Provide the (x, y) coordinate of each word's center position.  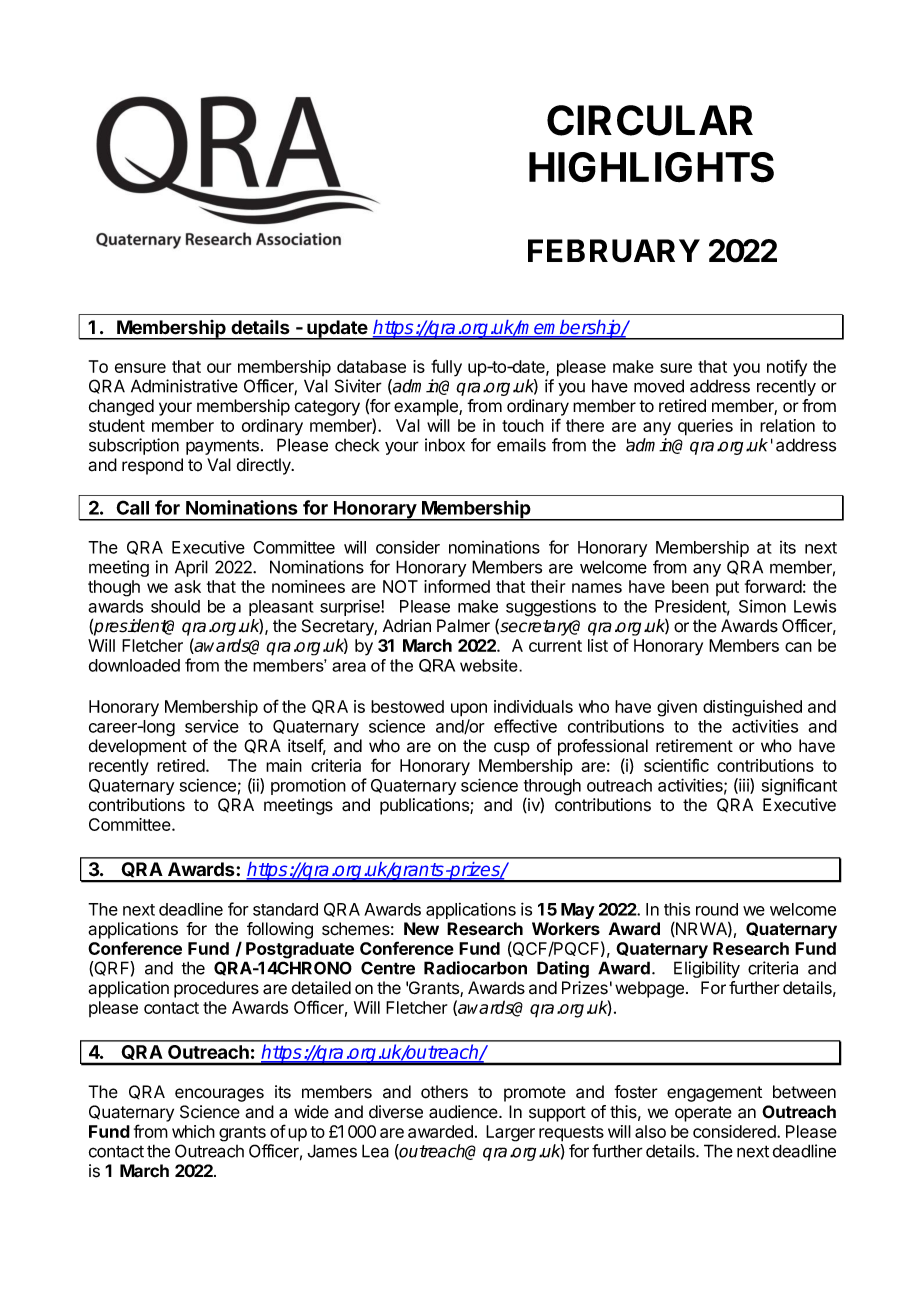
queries (705, 427)
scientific (676, 765)
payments (222, 447)
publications (425, 806)
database (371, 366)
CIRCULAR (650, 120)
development (138, 747)
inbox (445, 445)
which (193, 1131)
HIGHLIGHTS (651, 167)
